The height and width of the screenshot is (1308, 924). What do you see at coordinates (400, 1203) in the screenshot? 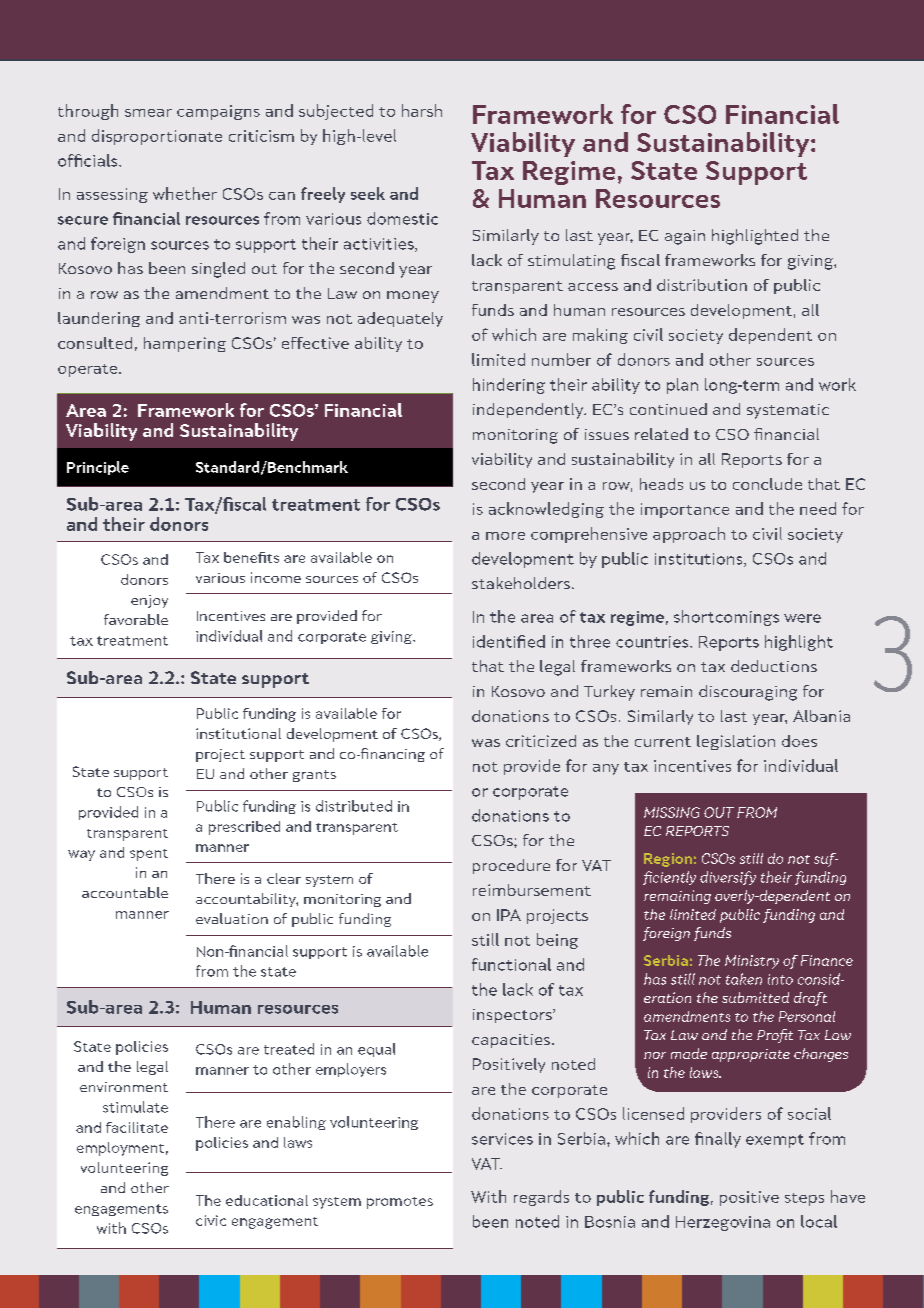
I see `promotes` at bounding box center [400, 1203].
